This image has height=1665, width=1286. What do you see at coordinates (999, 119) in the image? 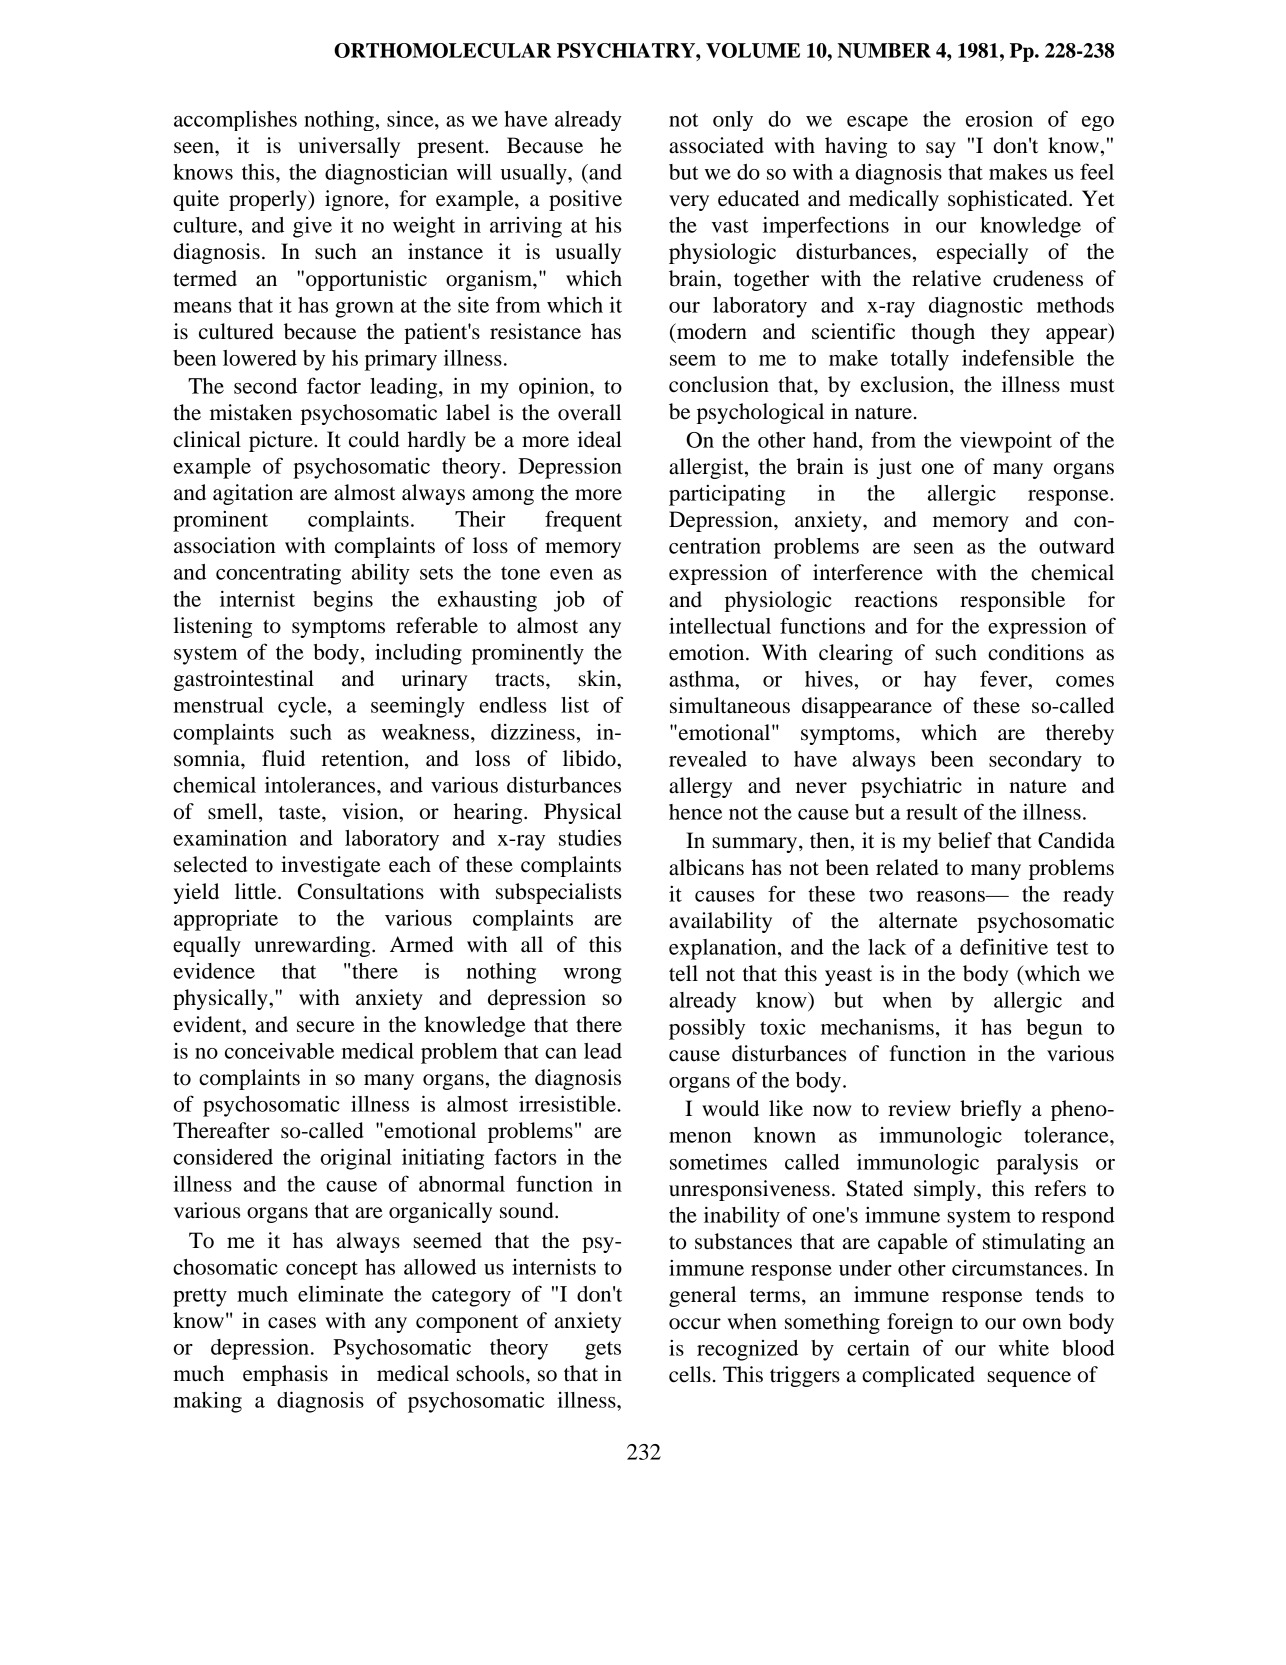
I see `erosion` at bounding box center [999, 119].
